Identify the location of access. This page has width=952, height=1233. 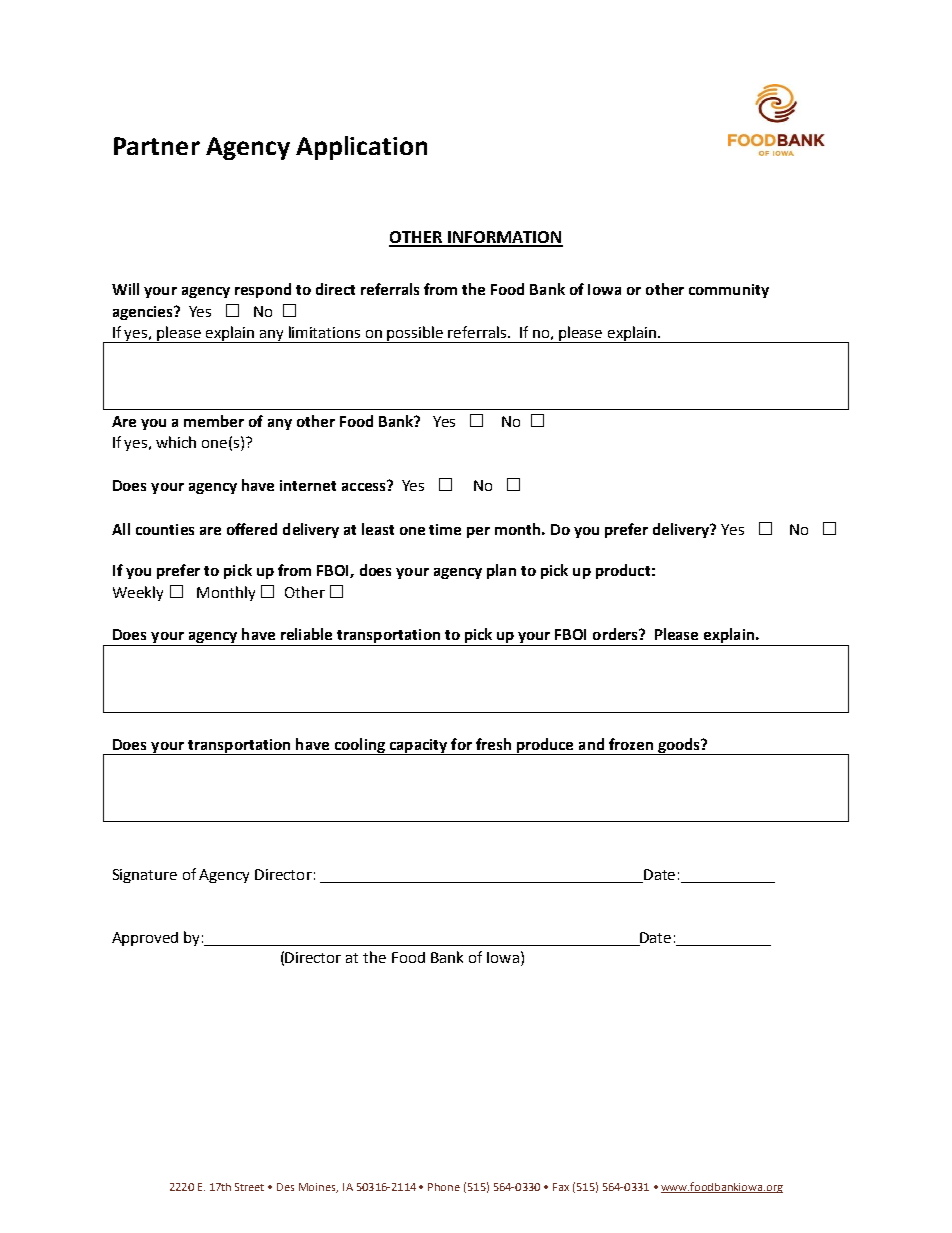
(365, 486).
